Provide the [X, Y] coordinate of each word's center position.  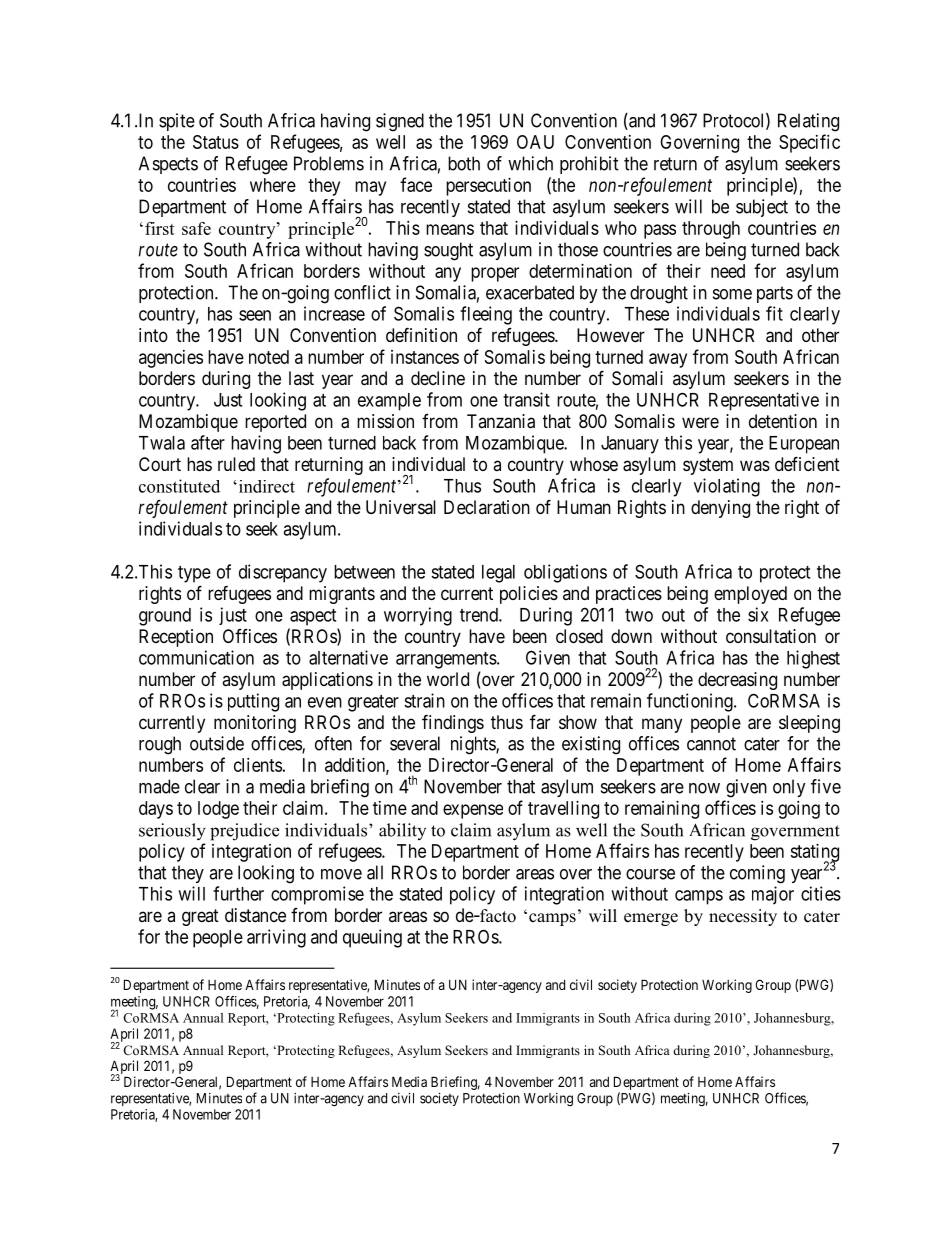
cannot [711, 744]
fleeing [486, 315]
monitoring [255, 724]
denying [720, 509]
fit [774, 313]
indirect [265, 486]
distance [255, 915]
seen [255, 315]
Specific [809, 143]
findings [453, 723]
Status [216, 142]
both [464, 163]
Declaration [487, 507]
